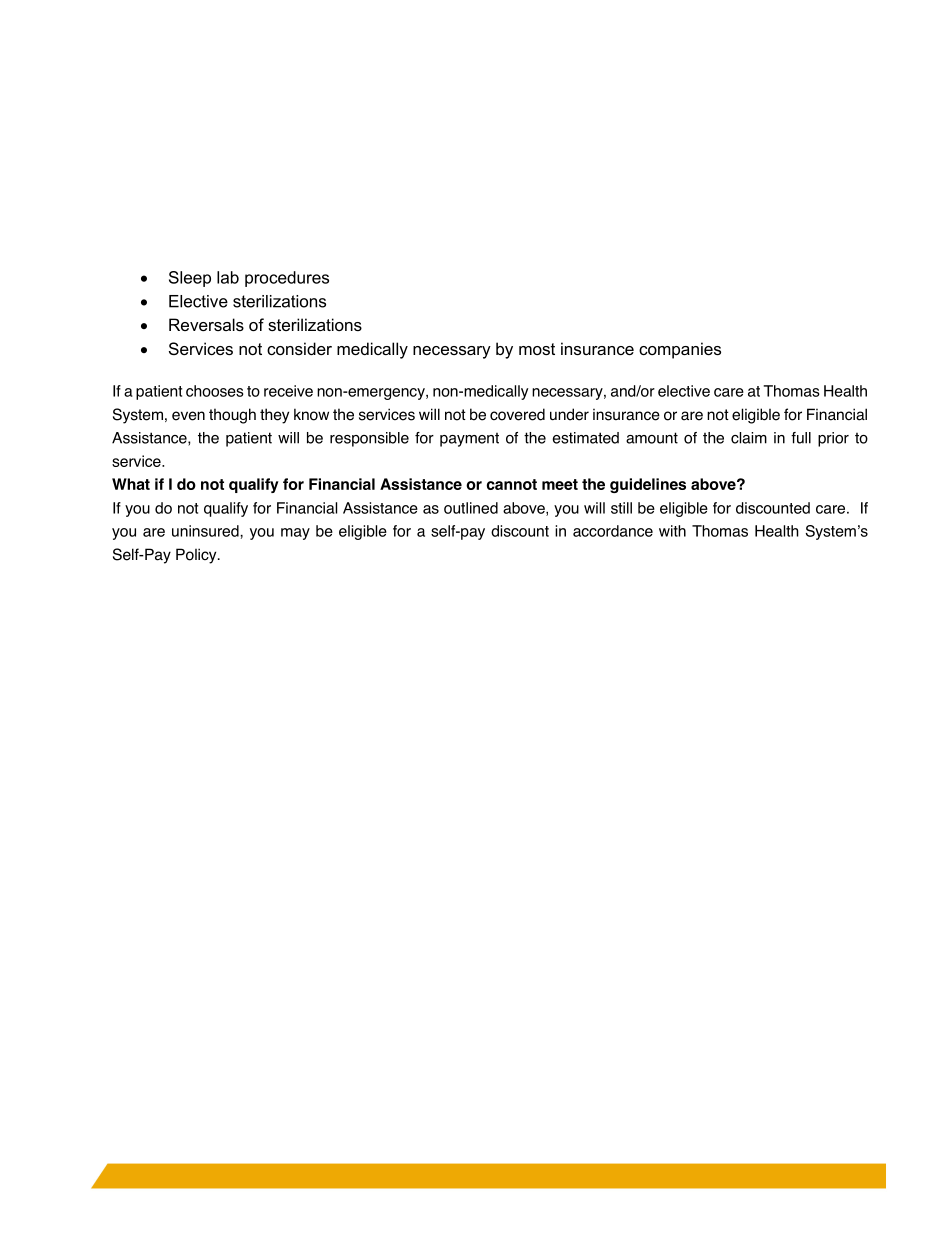 This screenshot has height=1233, width=952. What do you see at coordinates (517, 414) in the screenshot?
I see `covered` at bounding box center [517, 414].
